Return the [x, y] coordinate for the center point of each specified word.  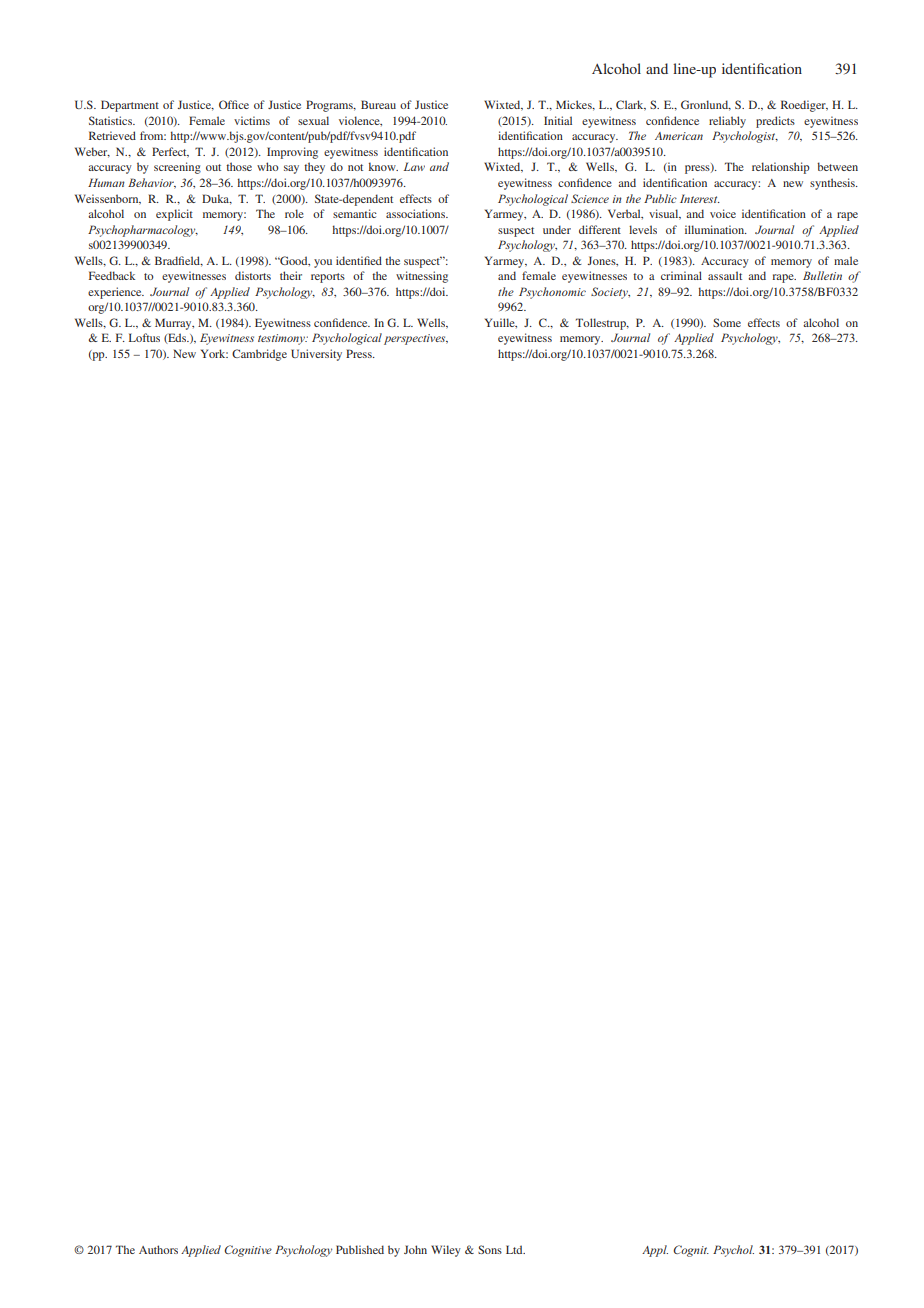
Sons [490, 1249]
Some [727, 322]
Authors [158, 1249]
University [316, 355]
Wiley [446, 1251]
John [415, 1249]
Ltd [515, 1249]
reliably [727, 122]
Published [360, 1249]
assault [725, 275]
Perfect [170, 152]
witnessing [422, 277]
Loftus [144, 337]
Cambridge [259, 355]
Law [414, 166]
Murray [174, 324]
